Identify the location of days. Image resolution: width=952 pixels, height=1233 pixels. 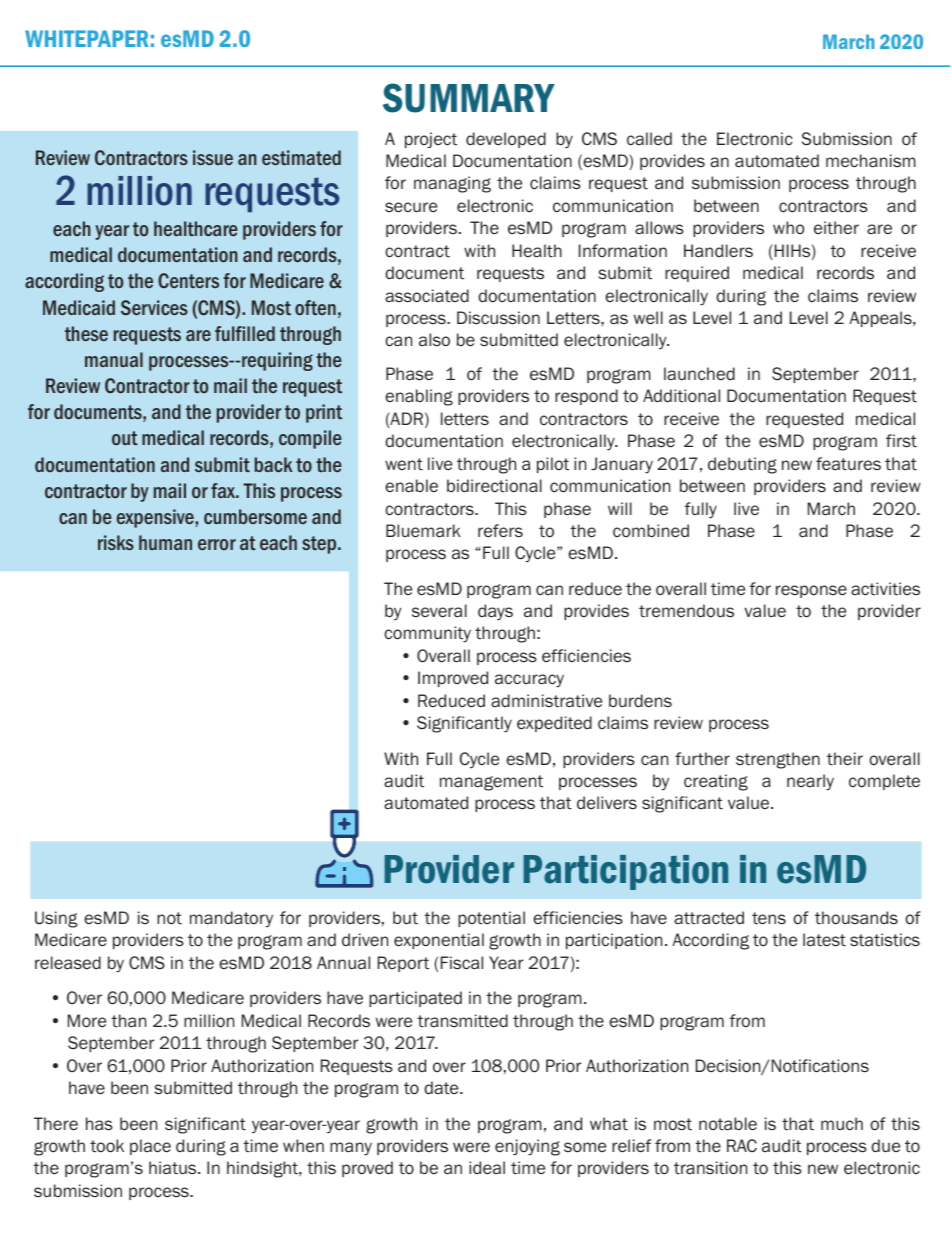
(495, 612).
